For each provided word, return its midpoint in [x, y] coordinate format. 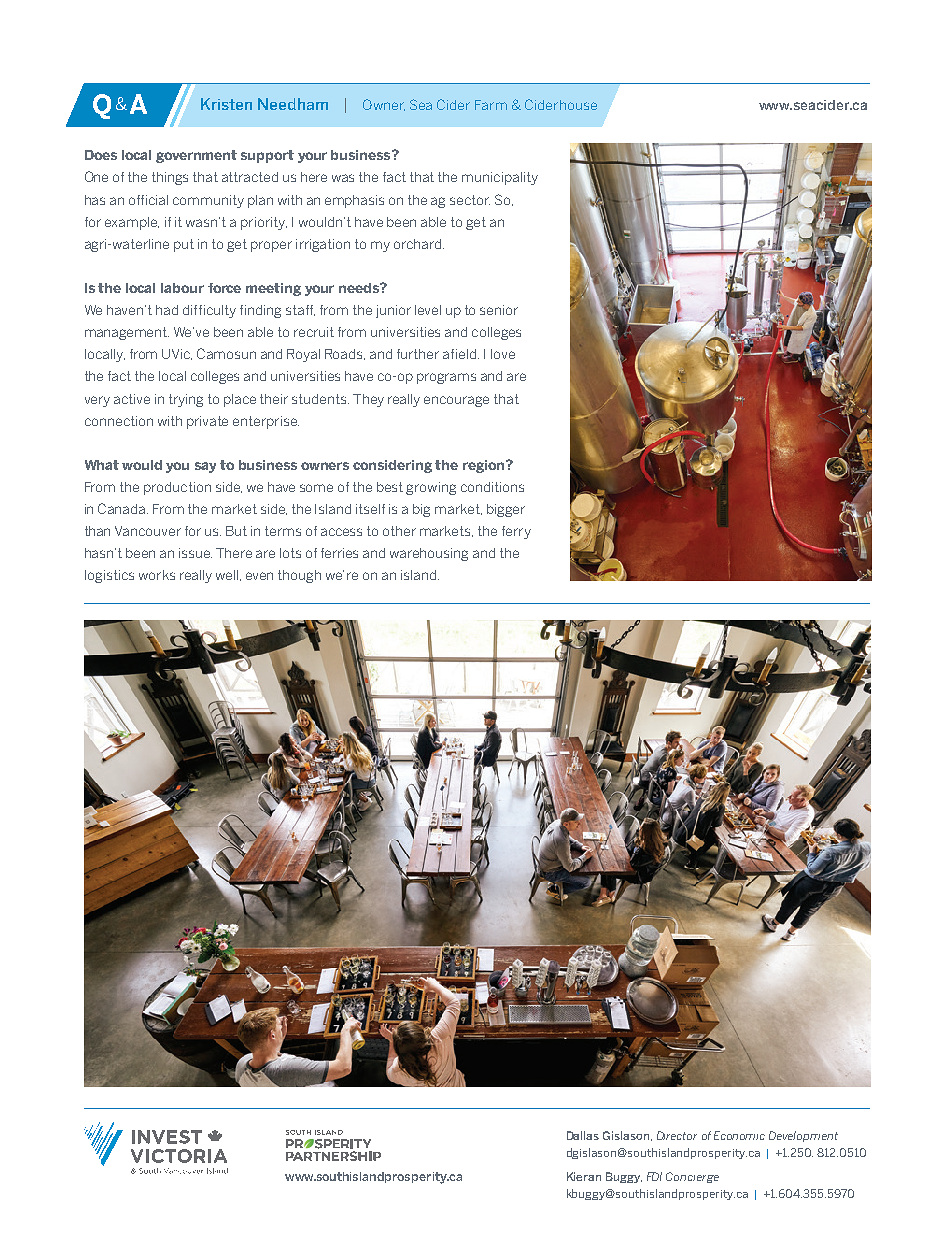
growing [431, 488]
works [157, 575]
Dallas [583, 1135]
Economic [739, 1135]
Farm [491, 105]
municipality [500, 178]
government [196, 156]
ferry [516, 532]
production [177, 488]
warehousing [429, 554]
